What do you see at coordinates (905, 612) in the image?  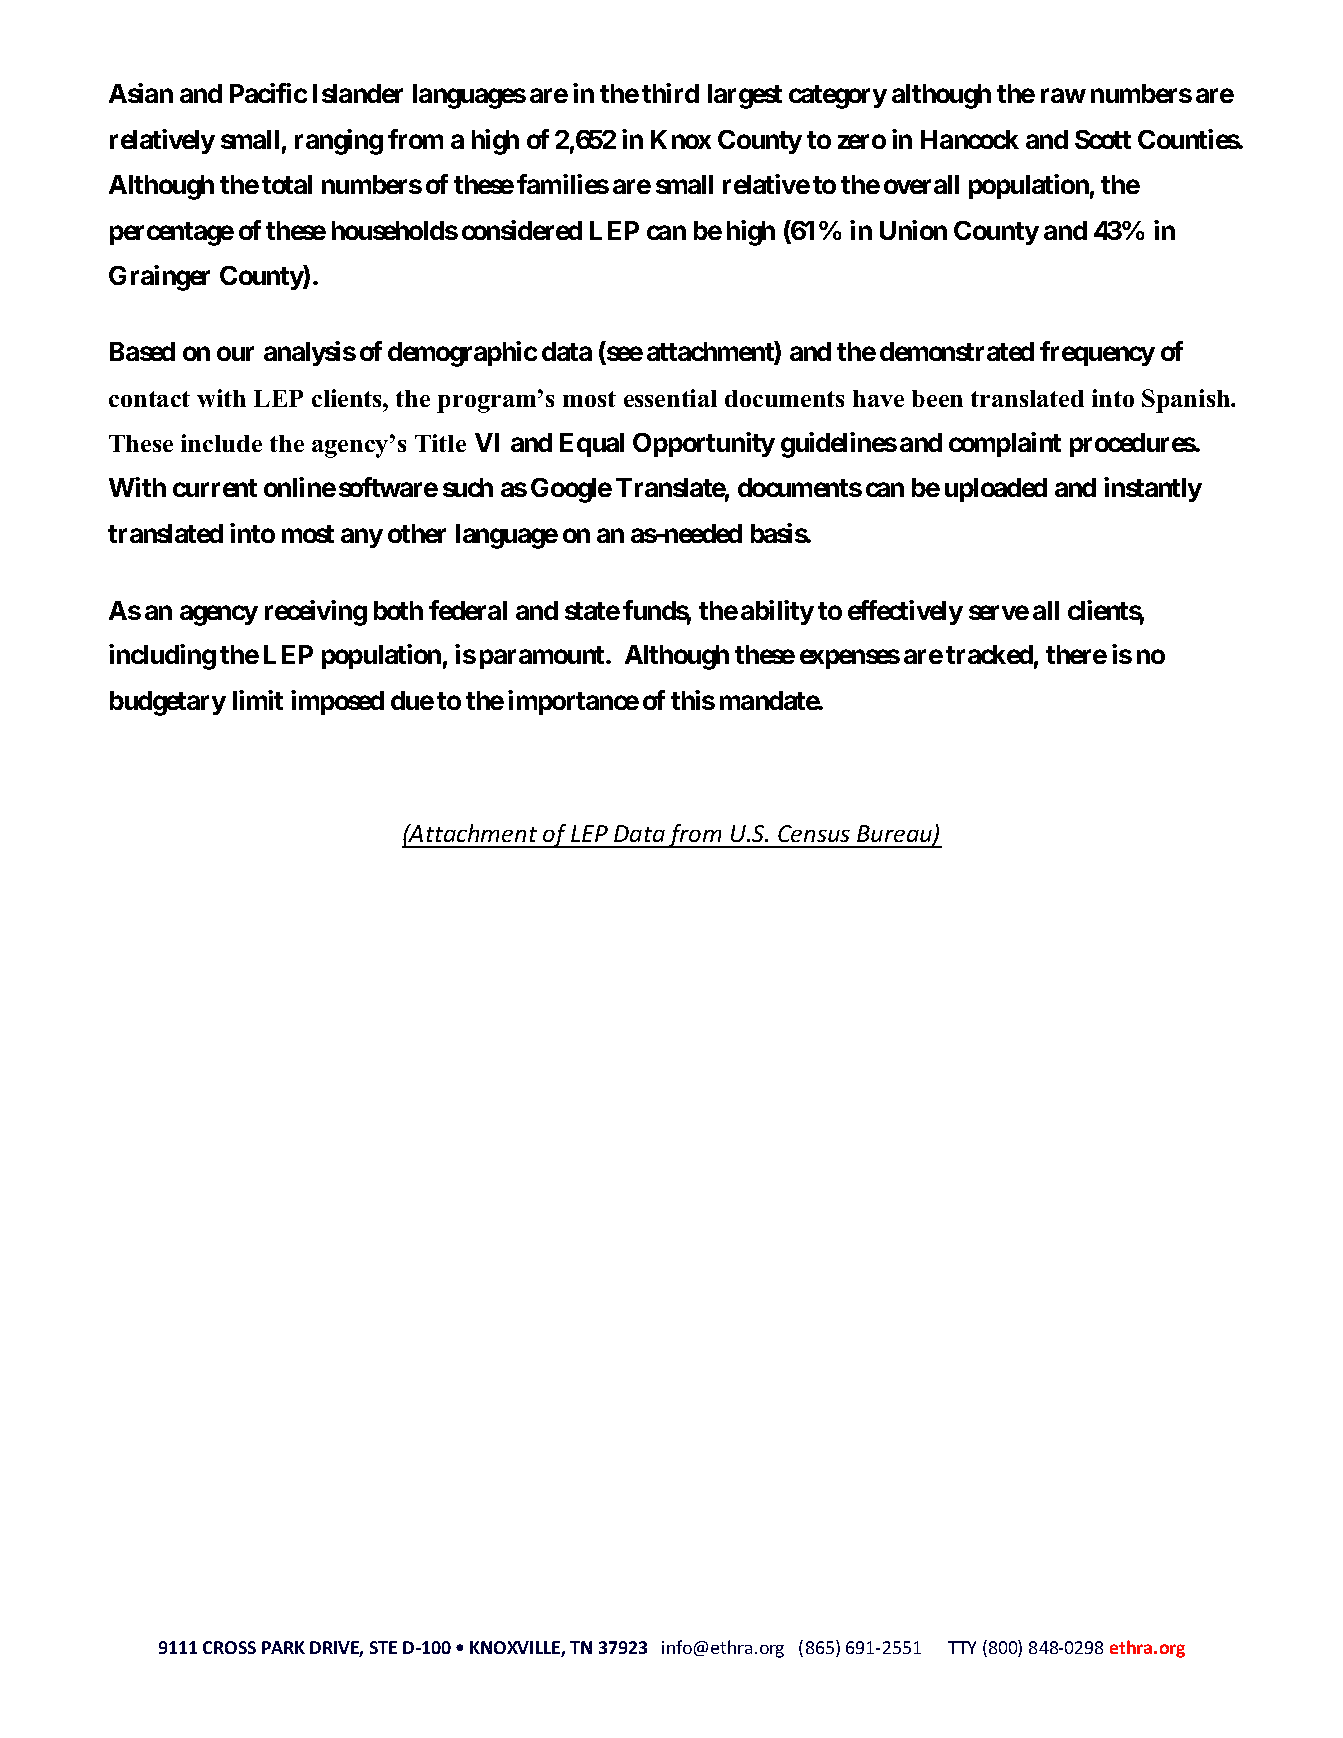 I see `effectively` at bounding box center [905, 612].
